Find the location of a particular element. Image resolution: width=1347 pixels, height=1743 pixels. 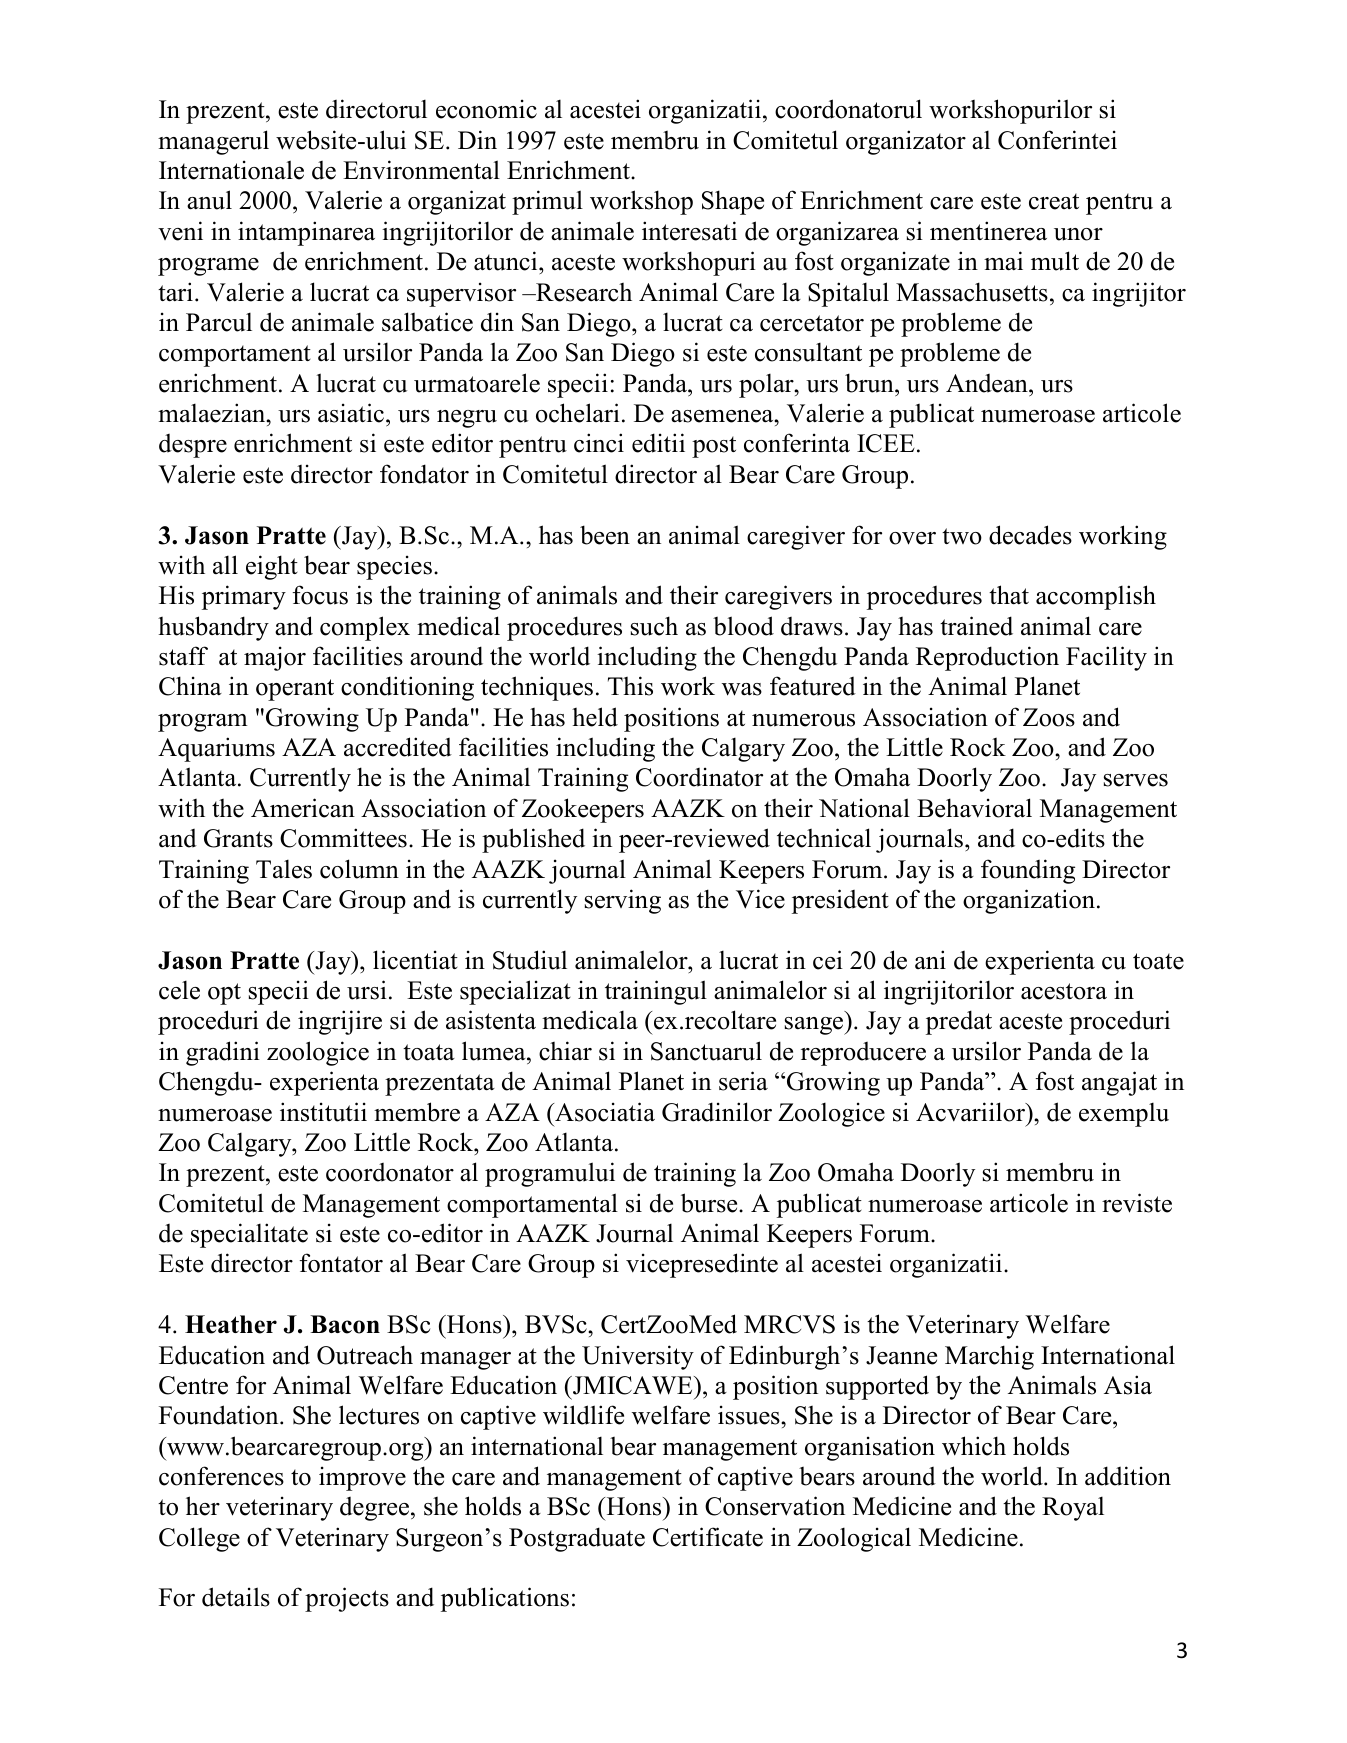

focus is located at coordinates (320, 595).
